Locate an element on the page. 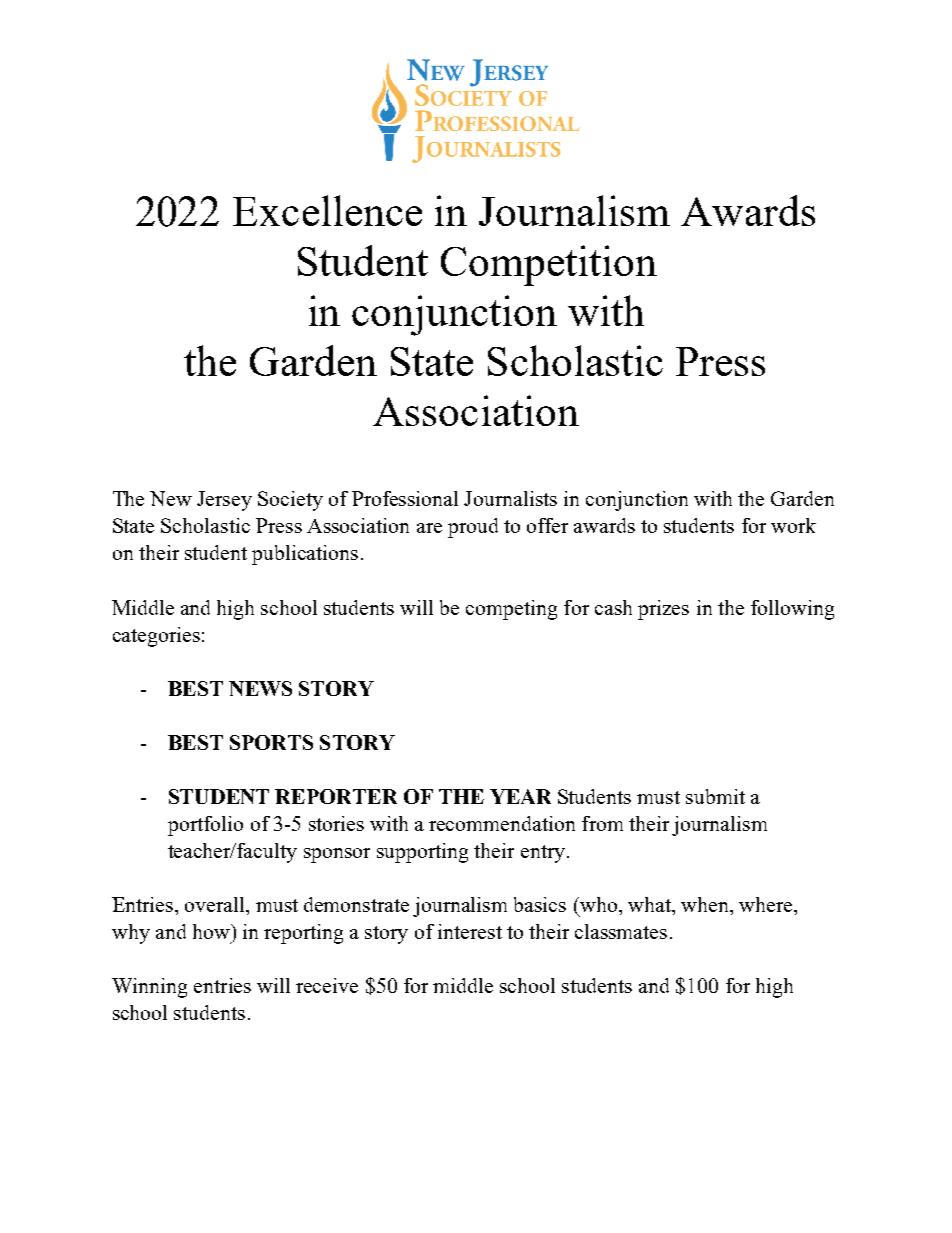 The width and height of the image is (952, 1233). Excellence is located at coordinates (327, 210).
